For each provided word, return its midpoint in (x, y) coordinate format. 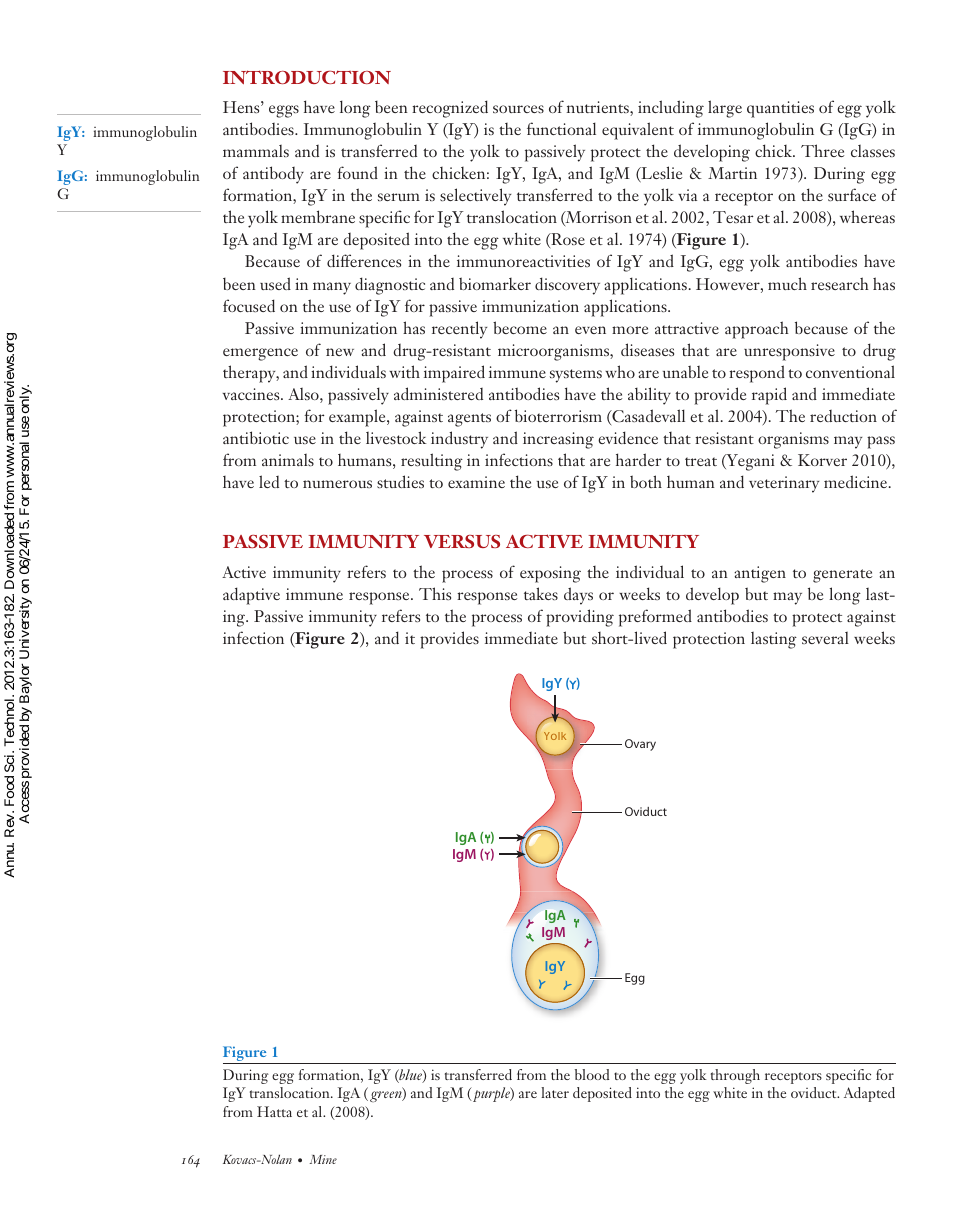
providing (580, 618)
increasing (558, 440)
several (825, 638)
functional (561, 128)
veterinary (784, 484)
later (555, 1092)
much (787, 283)
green (387, 1096)
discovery (567, 286)
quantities (780, 109)
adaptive (251, 596)
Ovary (640, 745)
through (735, 1076)
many (332, 288)
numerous (337, 484)
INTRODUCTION (307, 77)
